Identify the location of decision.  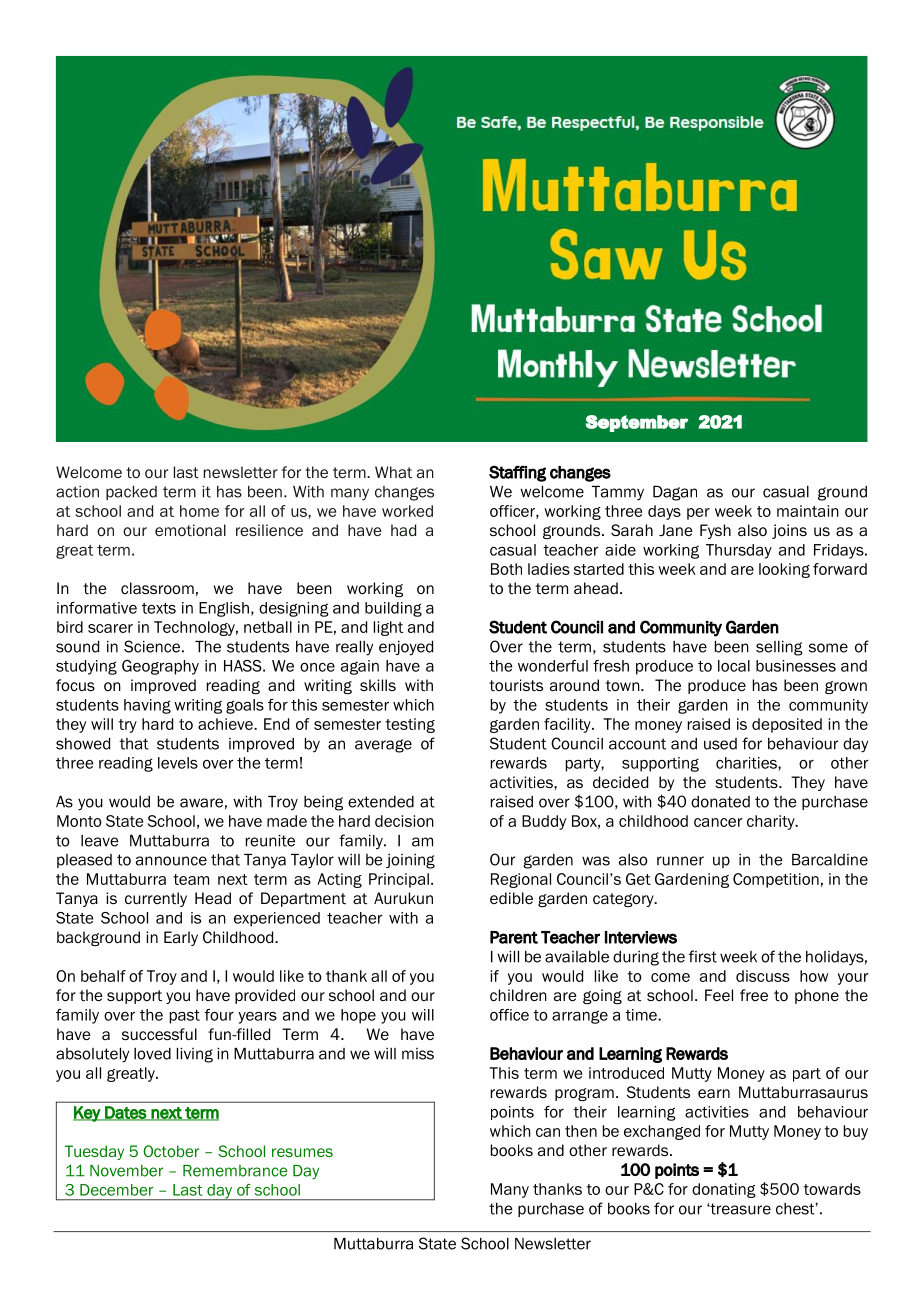
(404, 821).
